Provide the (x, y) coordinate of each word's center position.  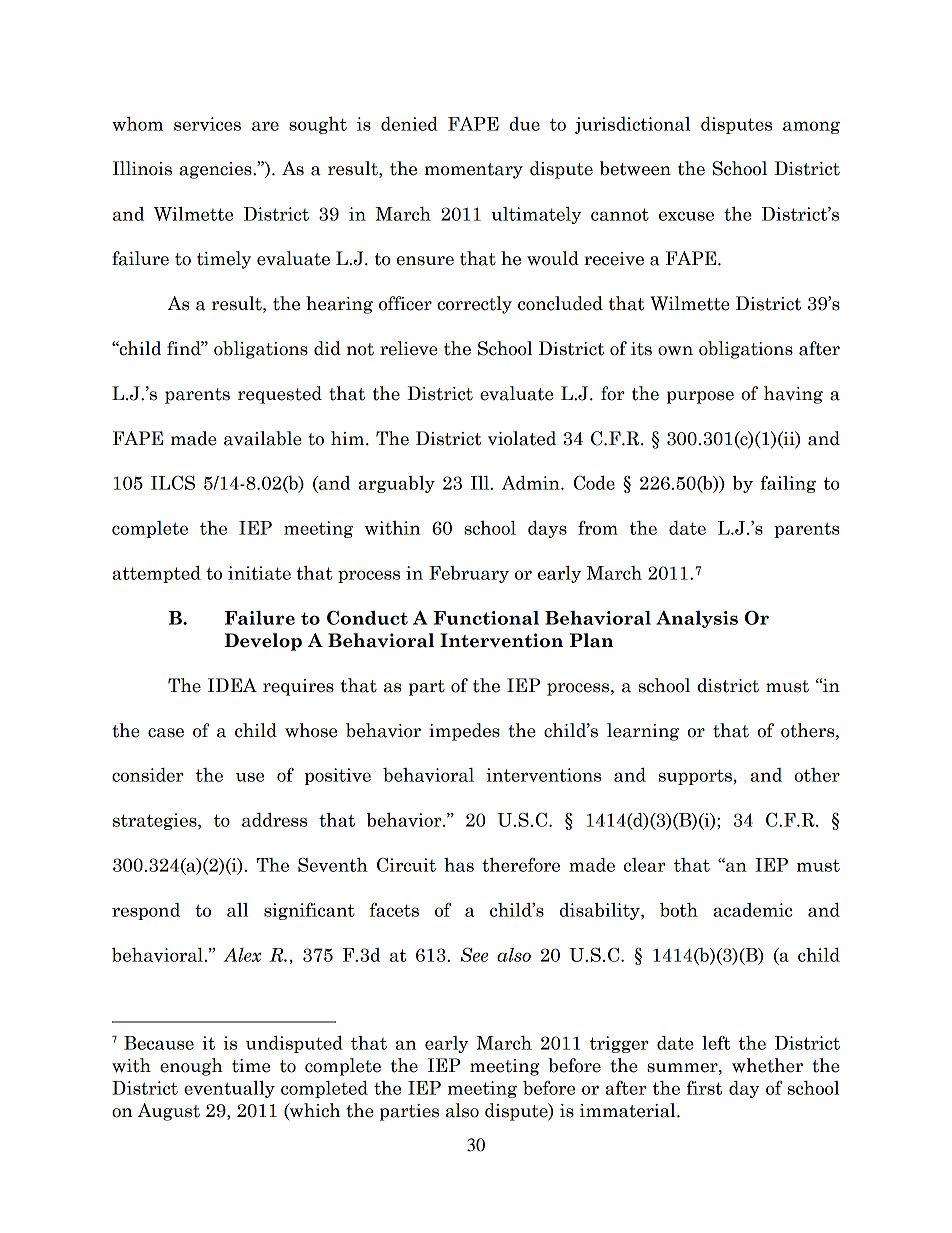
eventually (229, 1089)
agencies (216, 170)
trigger (619, 1044)
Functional (486, 618)
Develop (263, 642)
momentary (474, 171)
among (811, 127)
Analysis (697, 619)
